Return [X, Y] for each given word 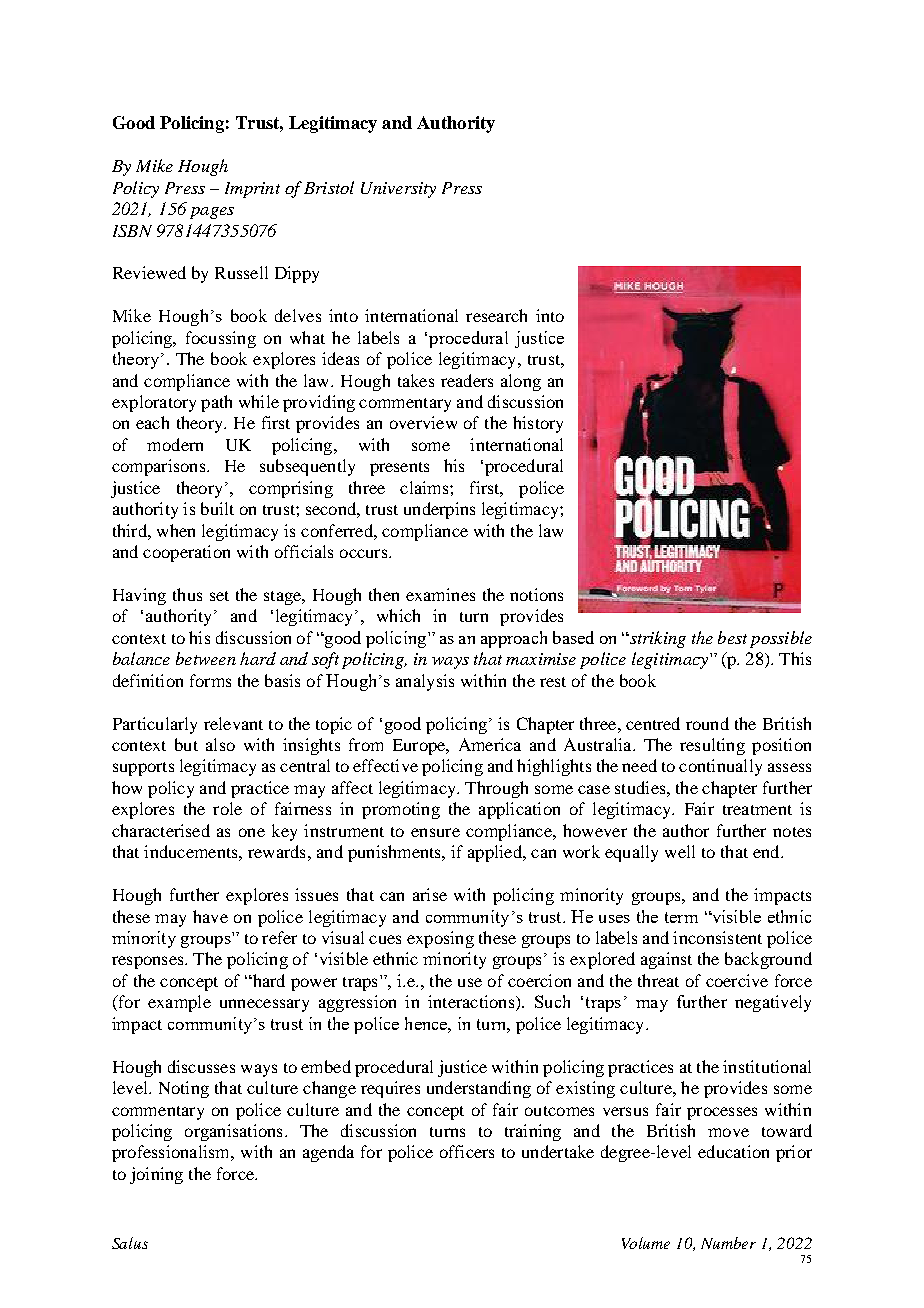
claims [425, 487]
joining [156, 1175]
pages [212, 213]
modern [175, 444]
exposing [440, 939]
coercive [737, 980]
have [210, 916]
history [538, 424]
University [398, 190]
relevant [233, 723]
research [496, 315]
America [490, 744]
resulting [712, 746]
